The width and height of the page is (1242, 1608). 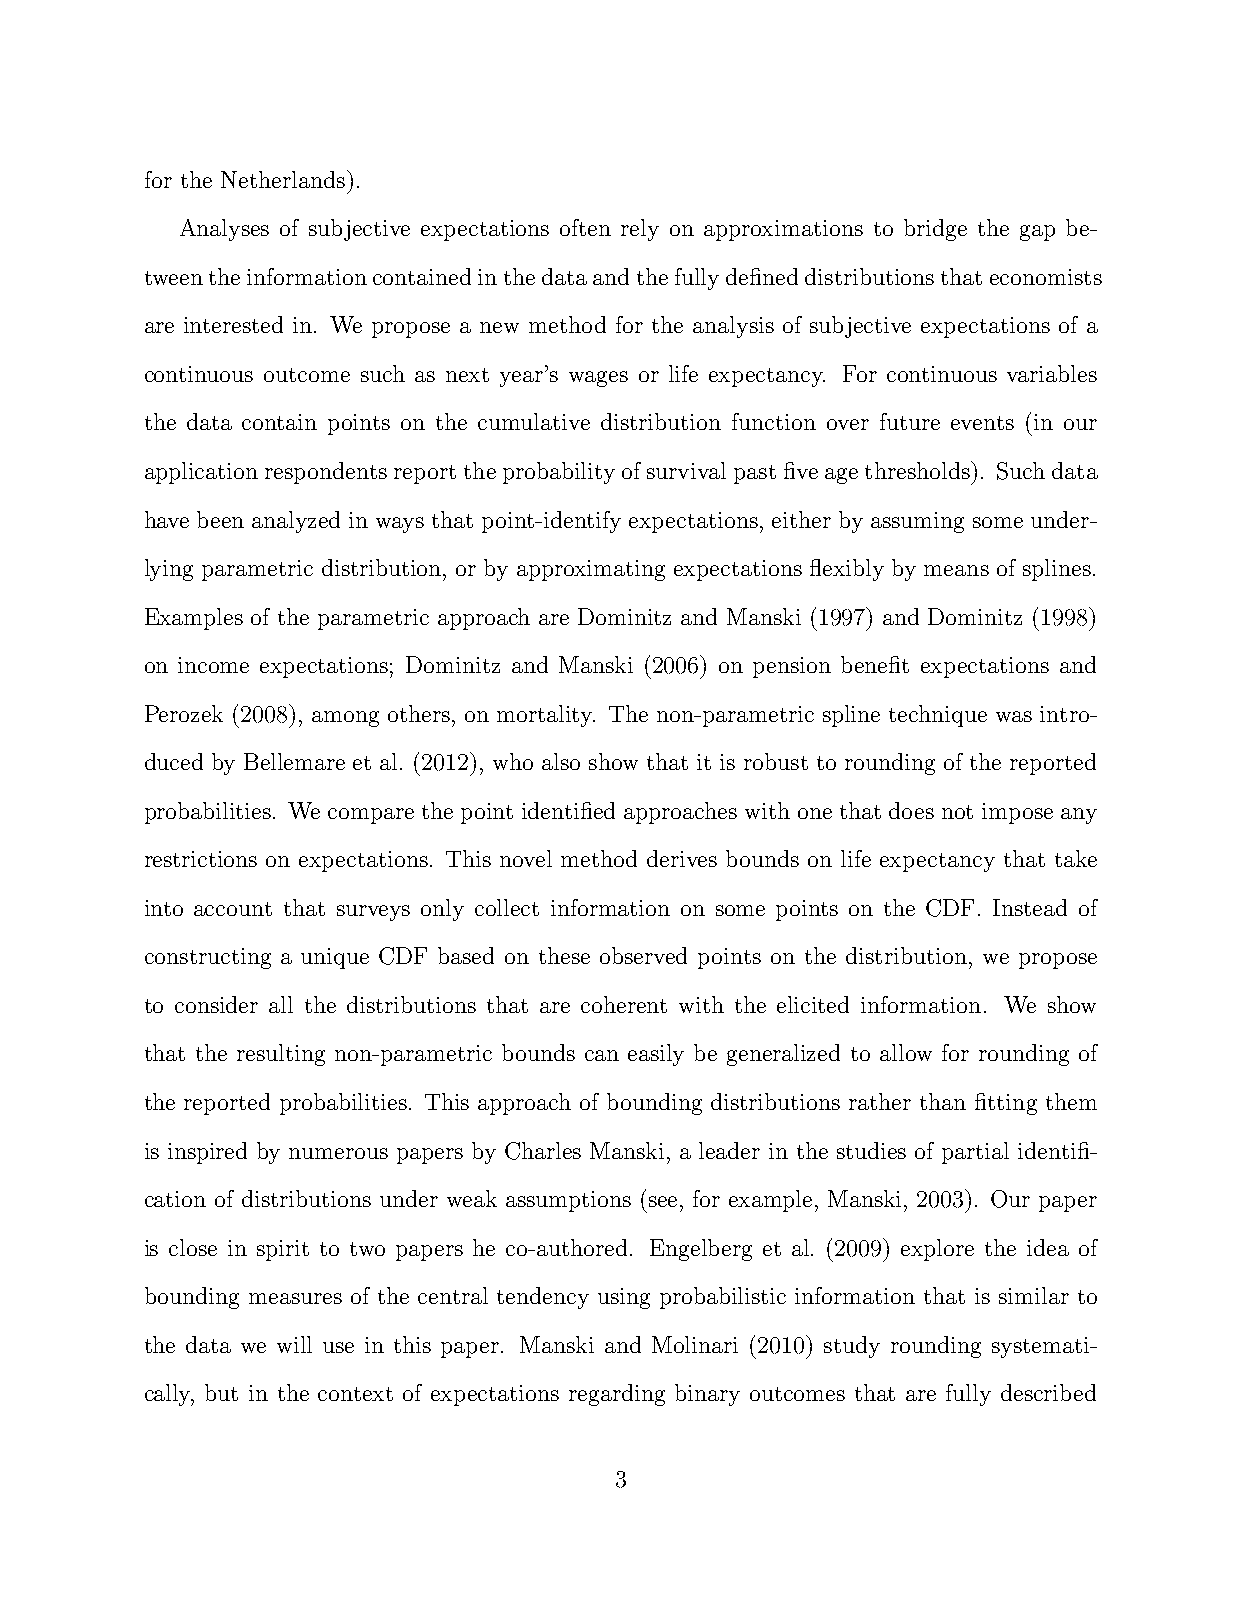 I want to click on bridge, so click(x=935, y=230).
